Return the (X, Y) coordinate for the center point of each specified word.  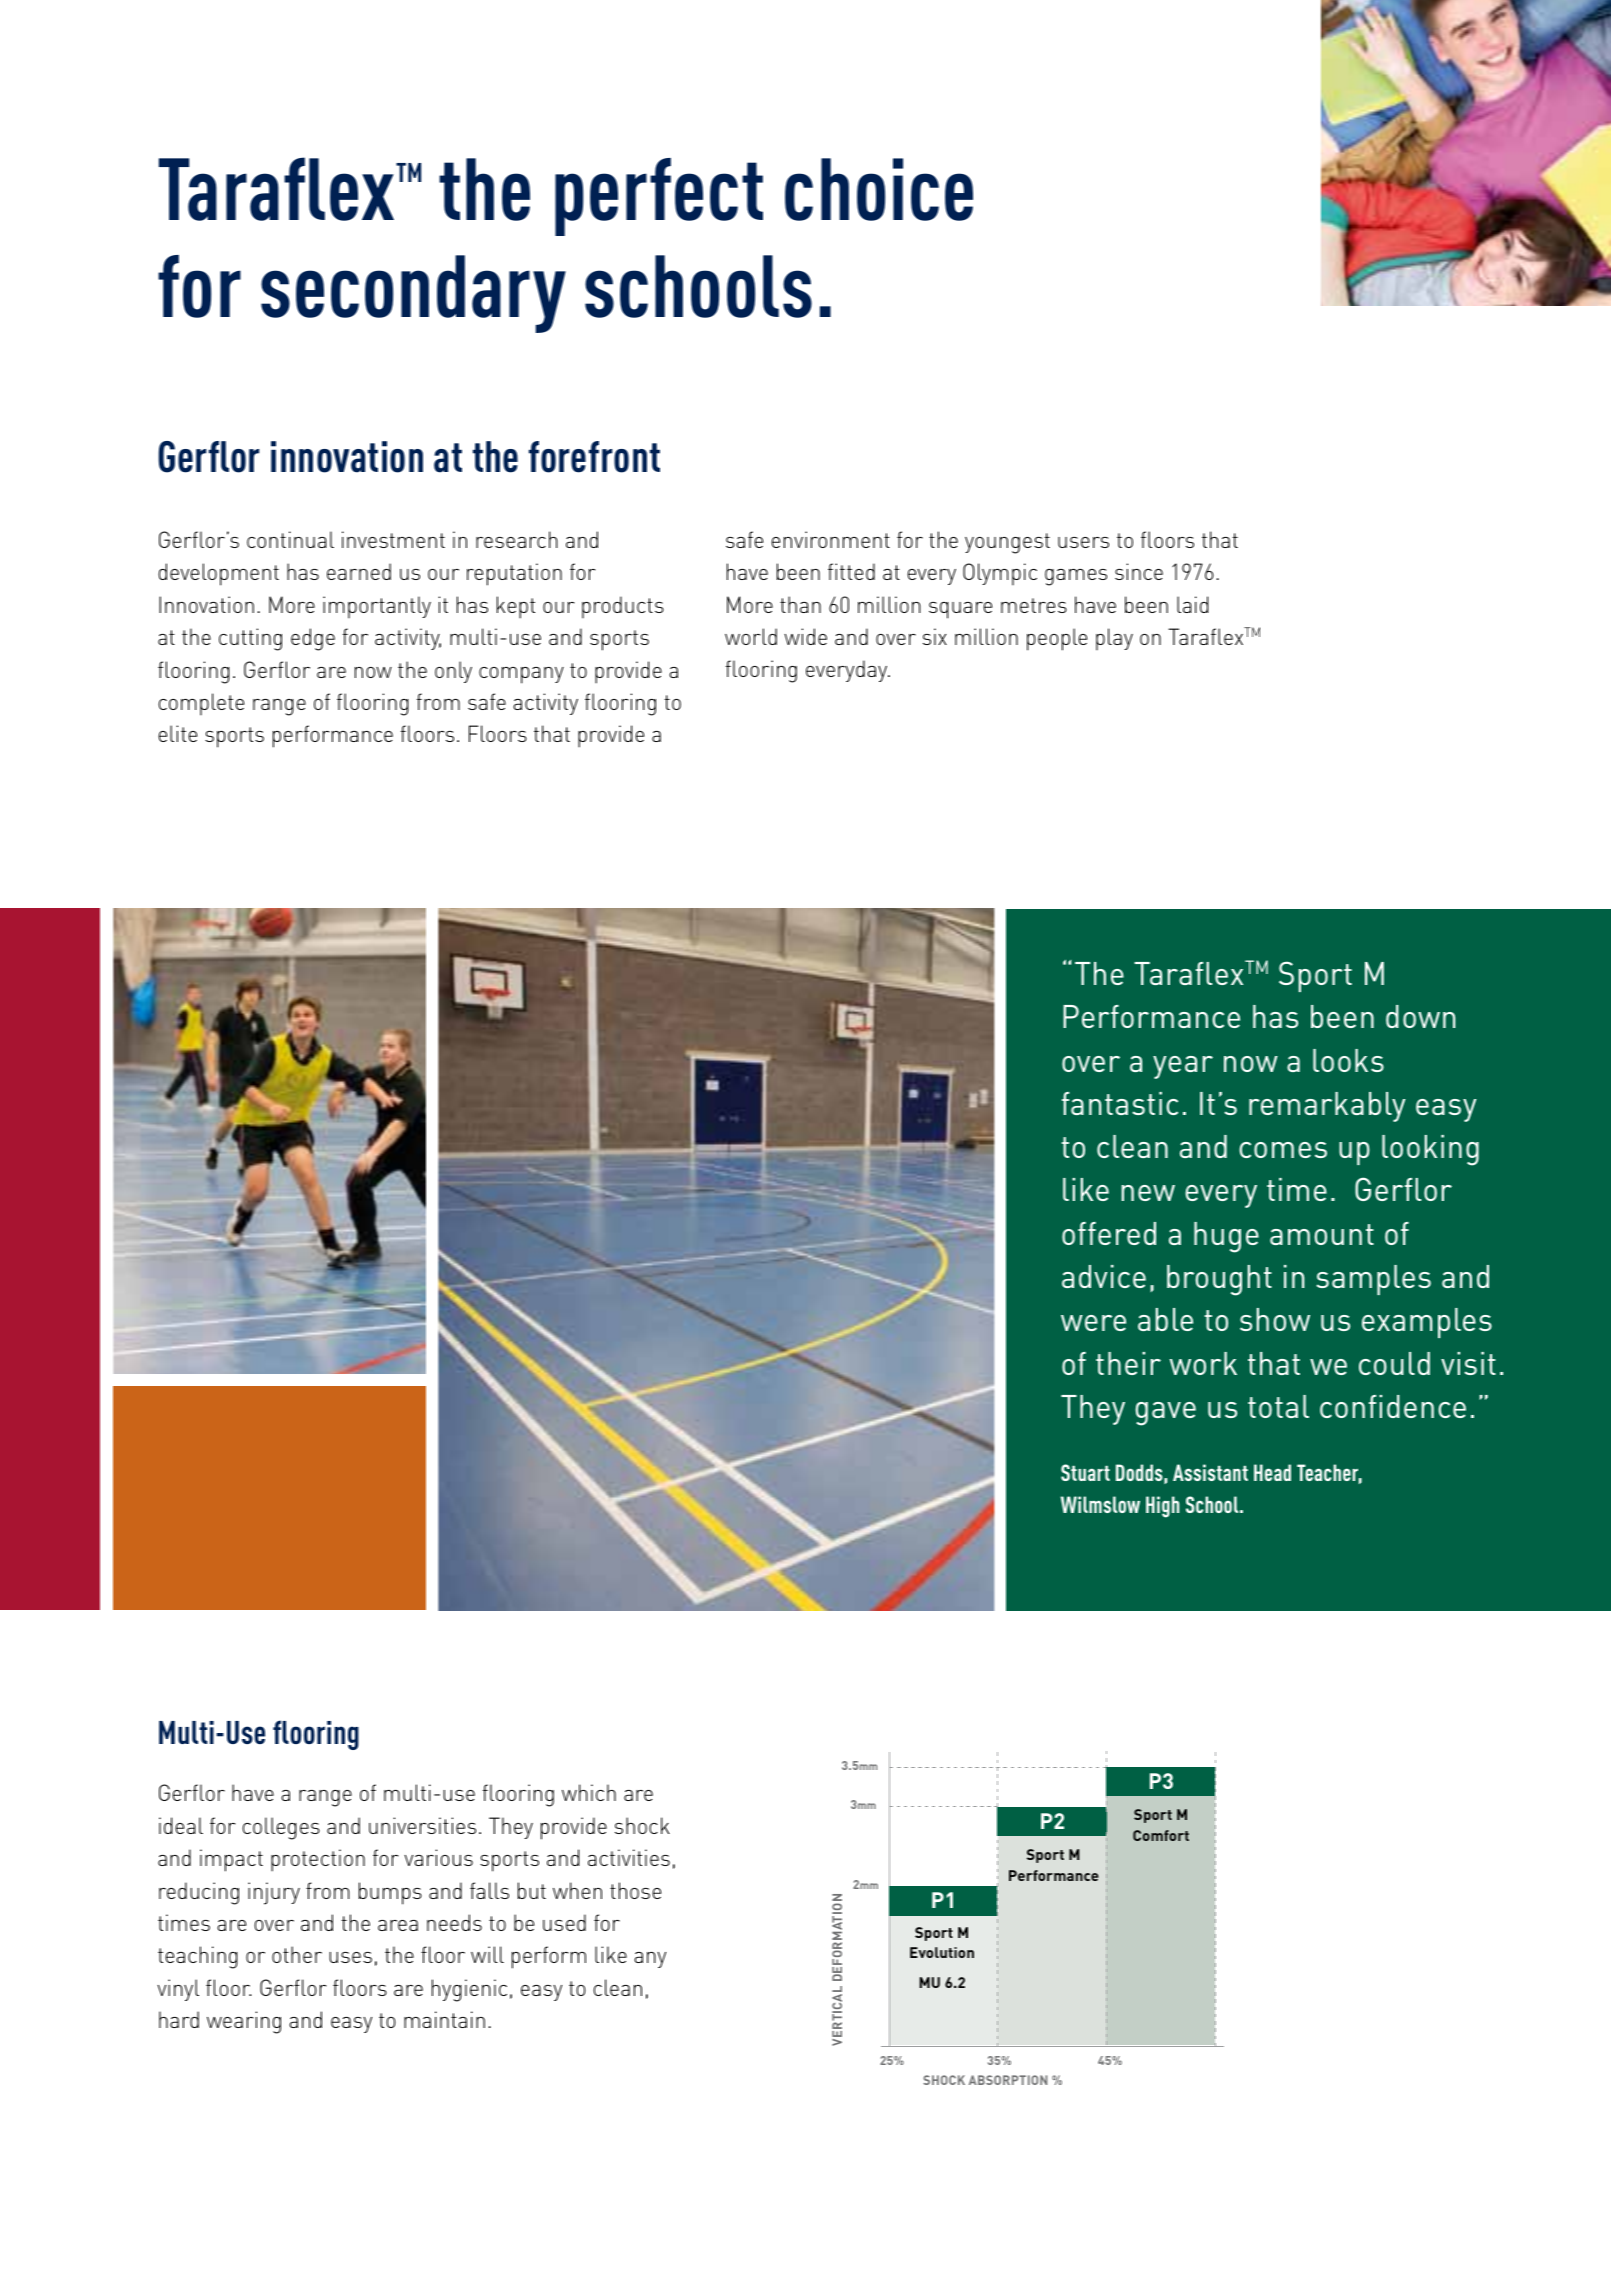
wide (805, 636)
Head (1272, 1472)
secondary (413, 294)
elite (177, 733)
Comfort (1161, 1835)
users (1083, 542)
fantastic (1120, 1103)
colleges (281, 1828)
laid (1192, 604)
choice (879, 189)
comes (1283, 1150)
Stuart (1085, 1472)
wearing (244, 2022)
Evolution (942, 1952)
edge (313, 639)
